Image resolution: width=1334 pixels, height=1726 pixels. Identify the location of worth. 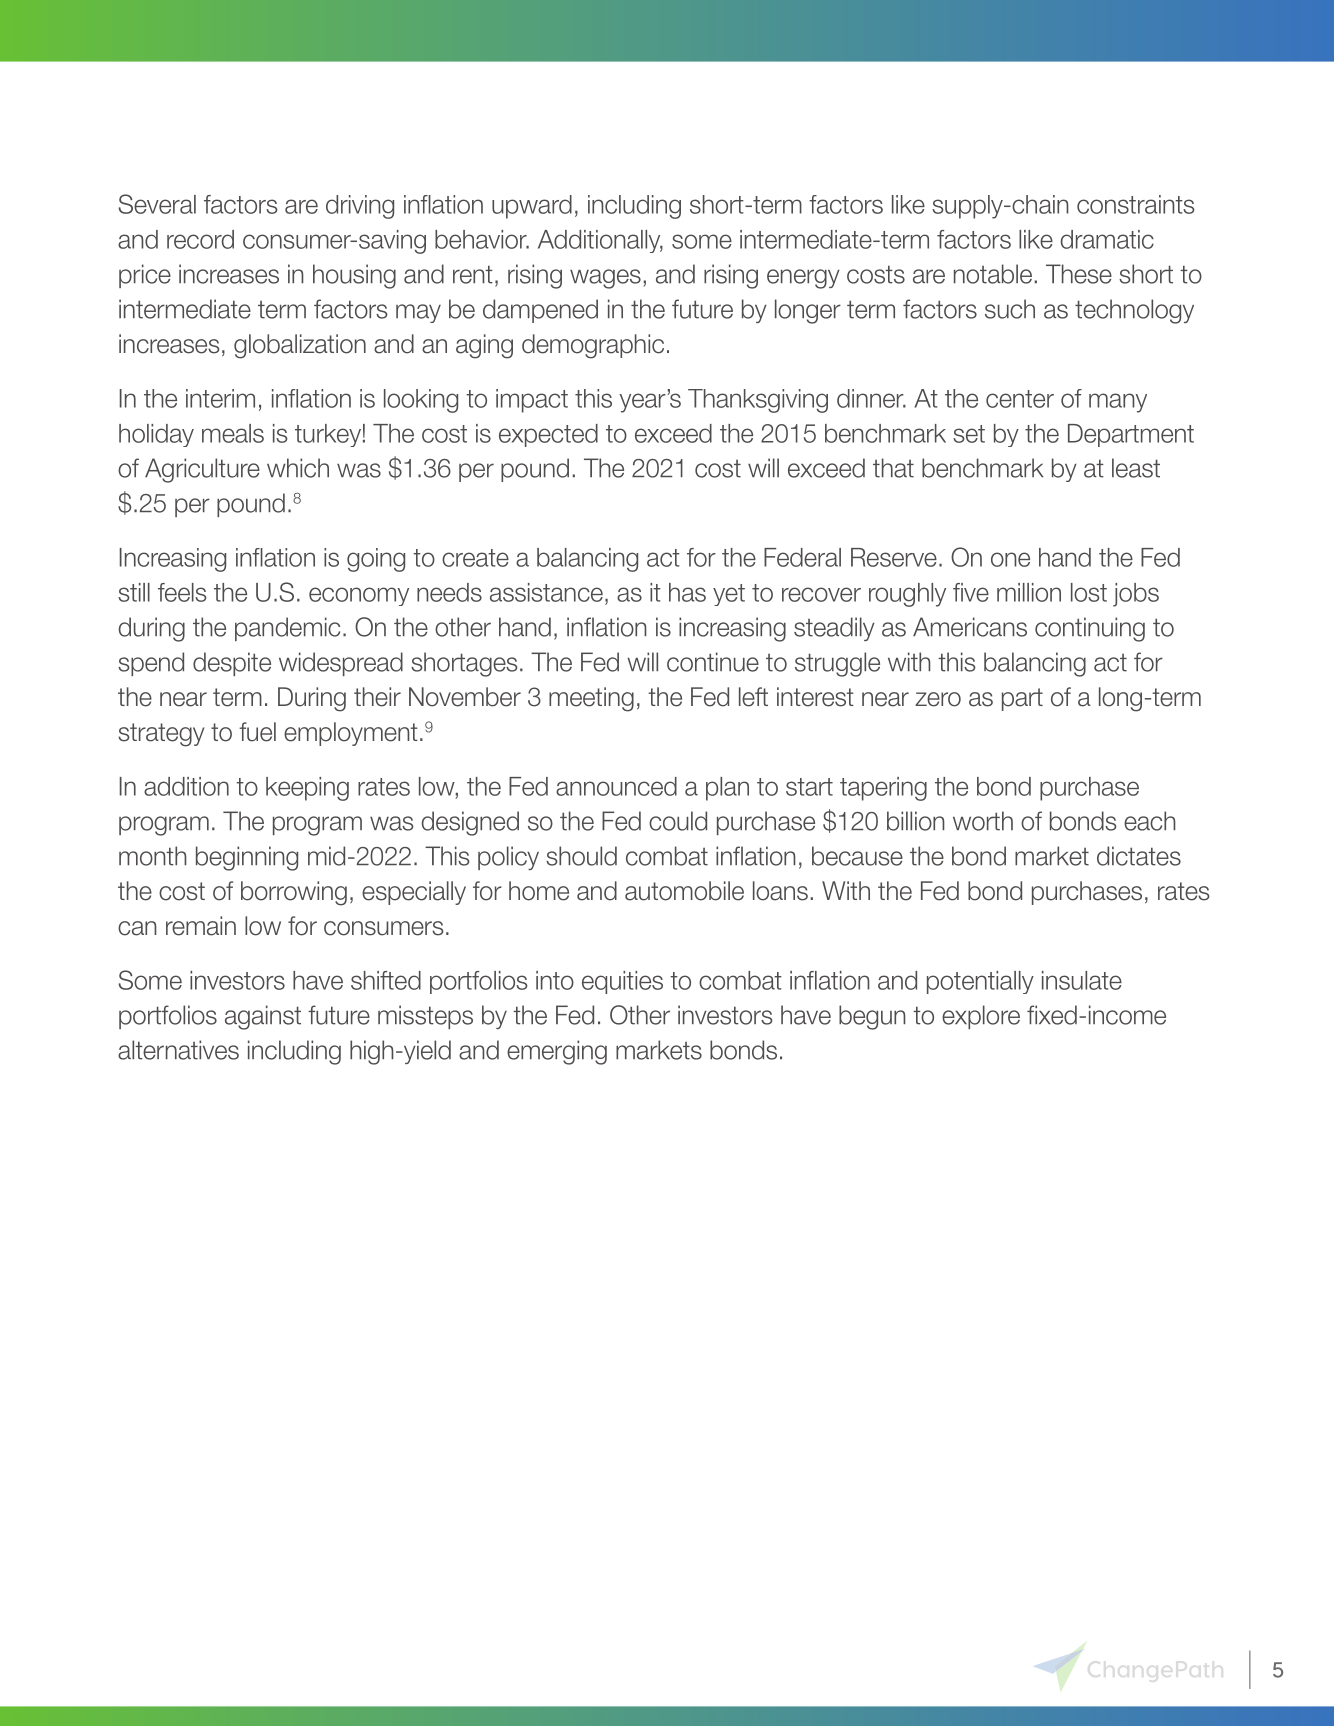
(983, 821).
